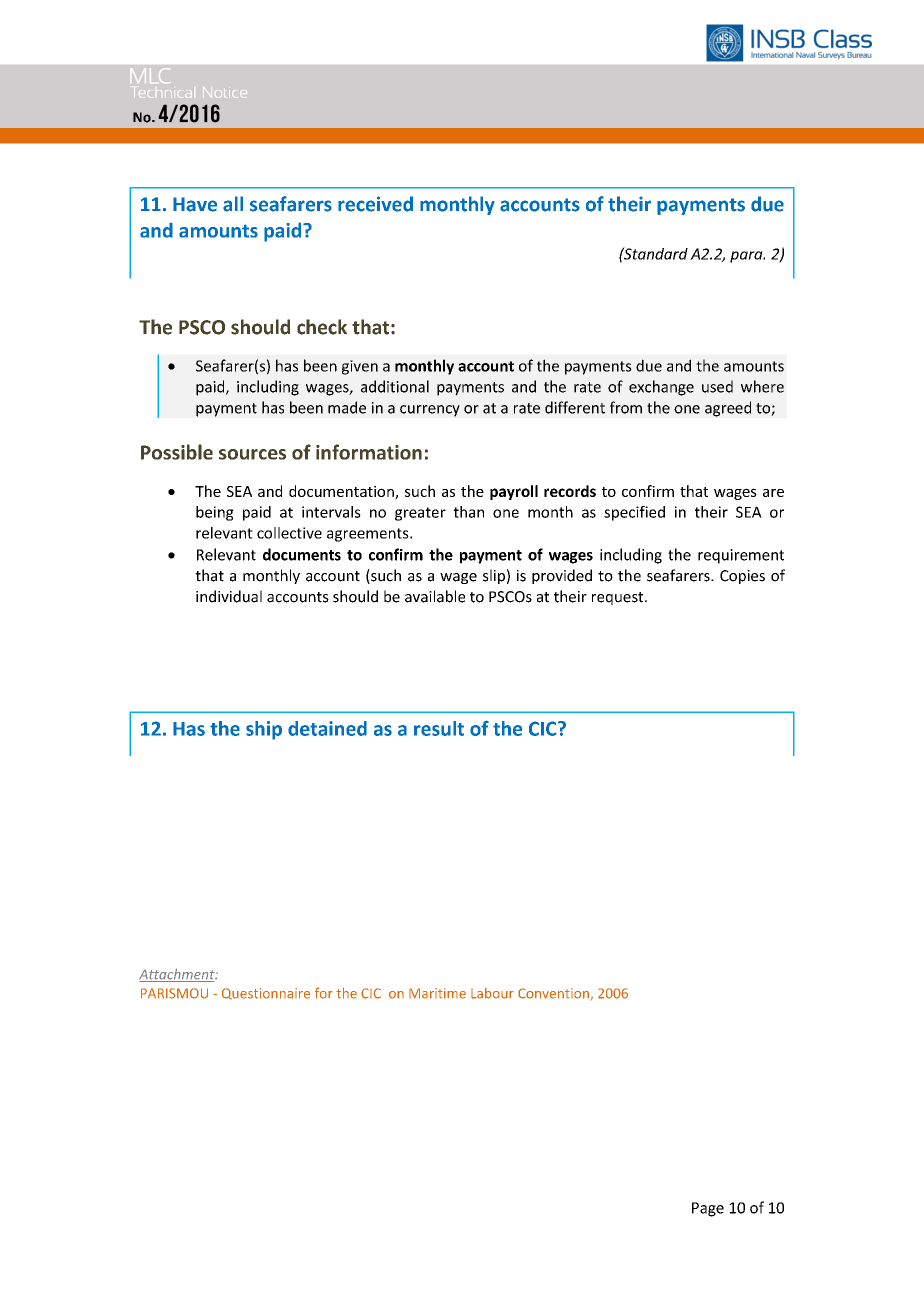 This screenshot has height=1308, width=924. What do you see at coordinates (375, 204) in the screenshot?
I see `received` at bounding box center [375, 204].
